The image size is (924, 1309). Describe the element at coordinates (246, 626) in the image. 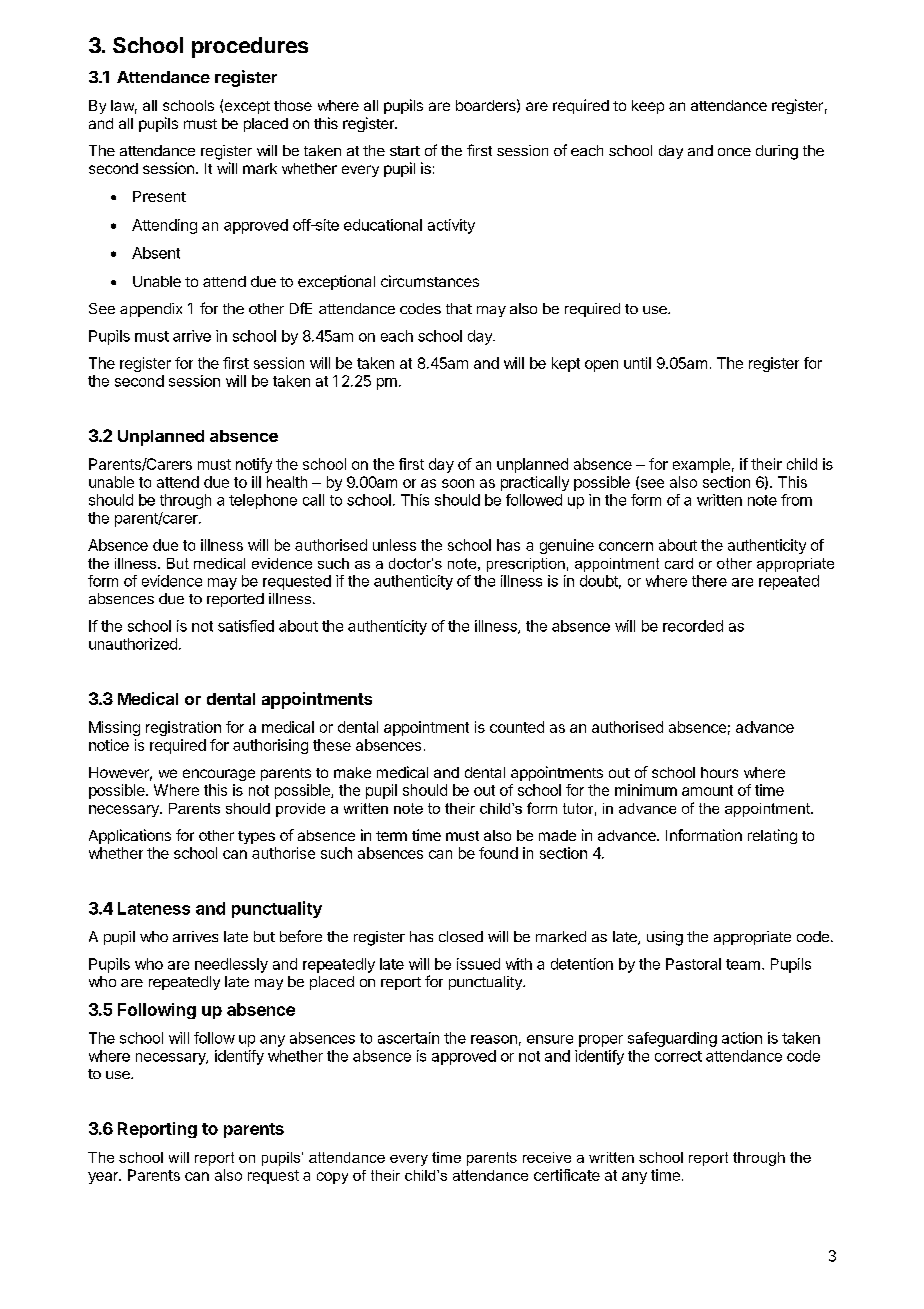

I see `satisfied` at that location.
